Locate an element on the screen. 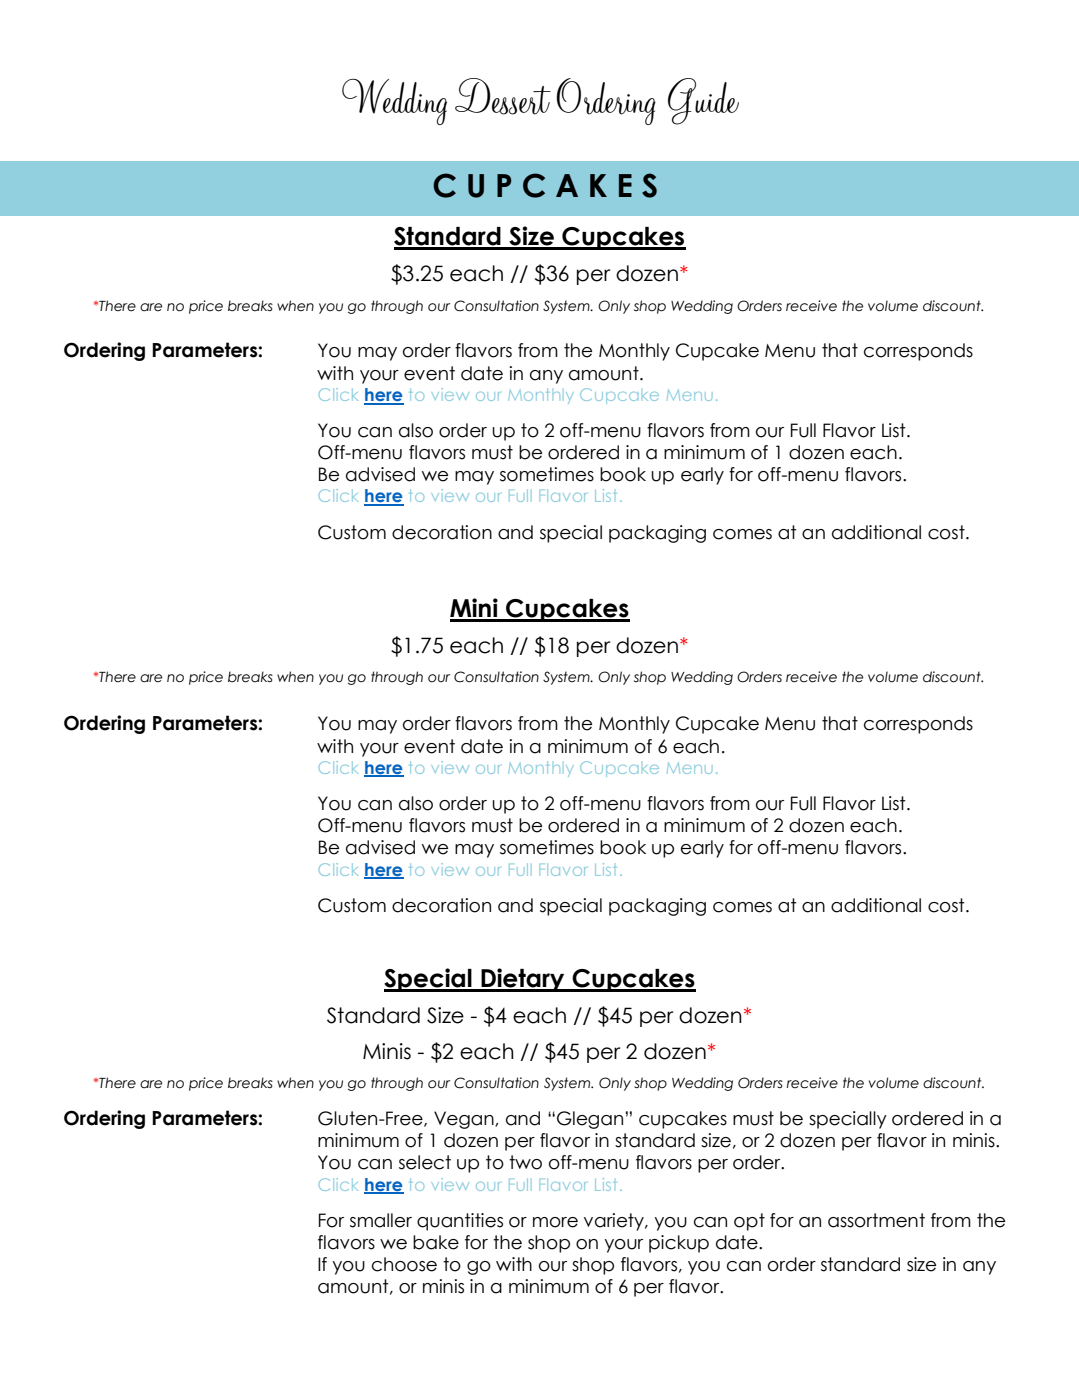 The height and width of the screenshot is (1397, 1079). Vegan is located at coordinates (465, 1120).
